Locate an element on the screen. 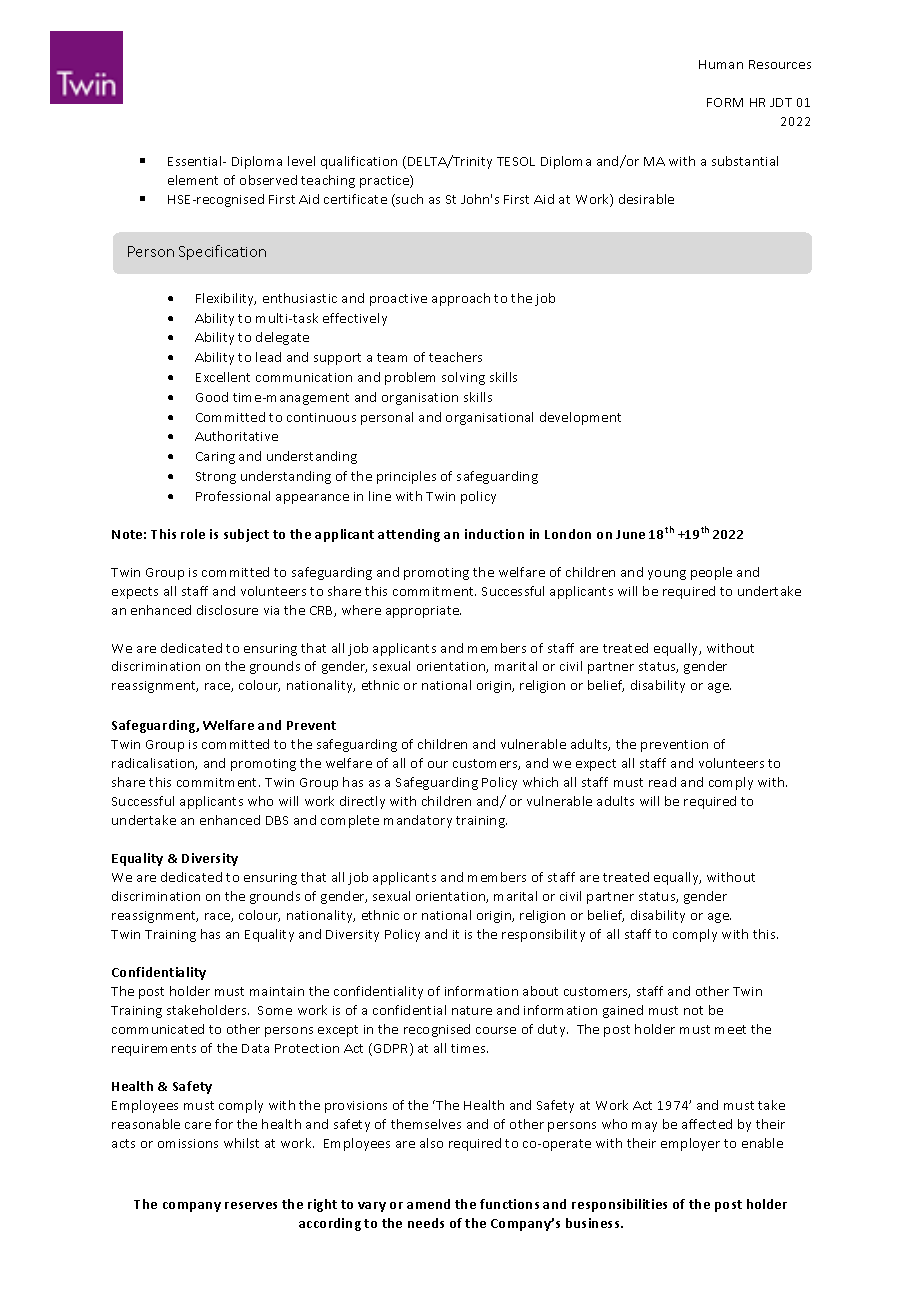 The height and width of the screenshot is (1308, 924). reserves is located at coordinates (251, 1205).
